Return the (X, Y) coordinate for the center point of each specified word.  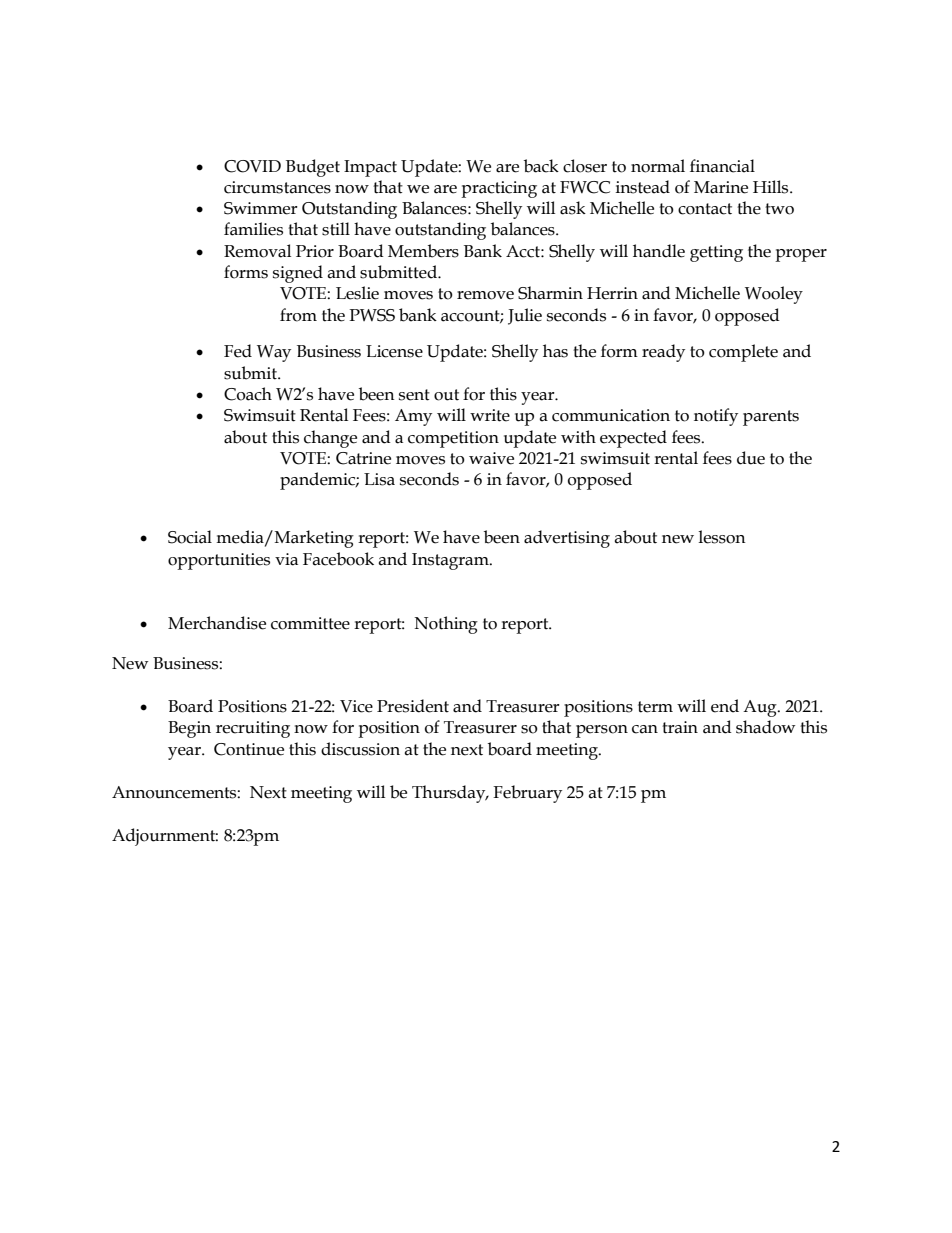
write (490, 415)
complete (743, 353)
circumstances (277, 187)
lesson (722, 537)
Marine (721, 187)
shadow (765, 727)
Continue (249, 749)
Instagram (451, 561)
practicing (499, 189)
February (527, 794)
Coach (248, 394)
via (286, 559)
